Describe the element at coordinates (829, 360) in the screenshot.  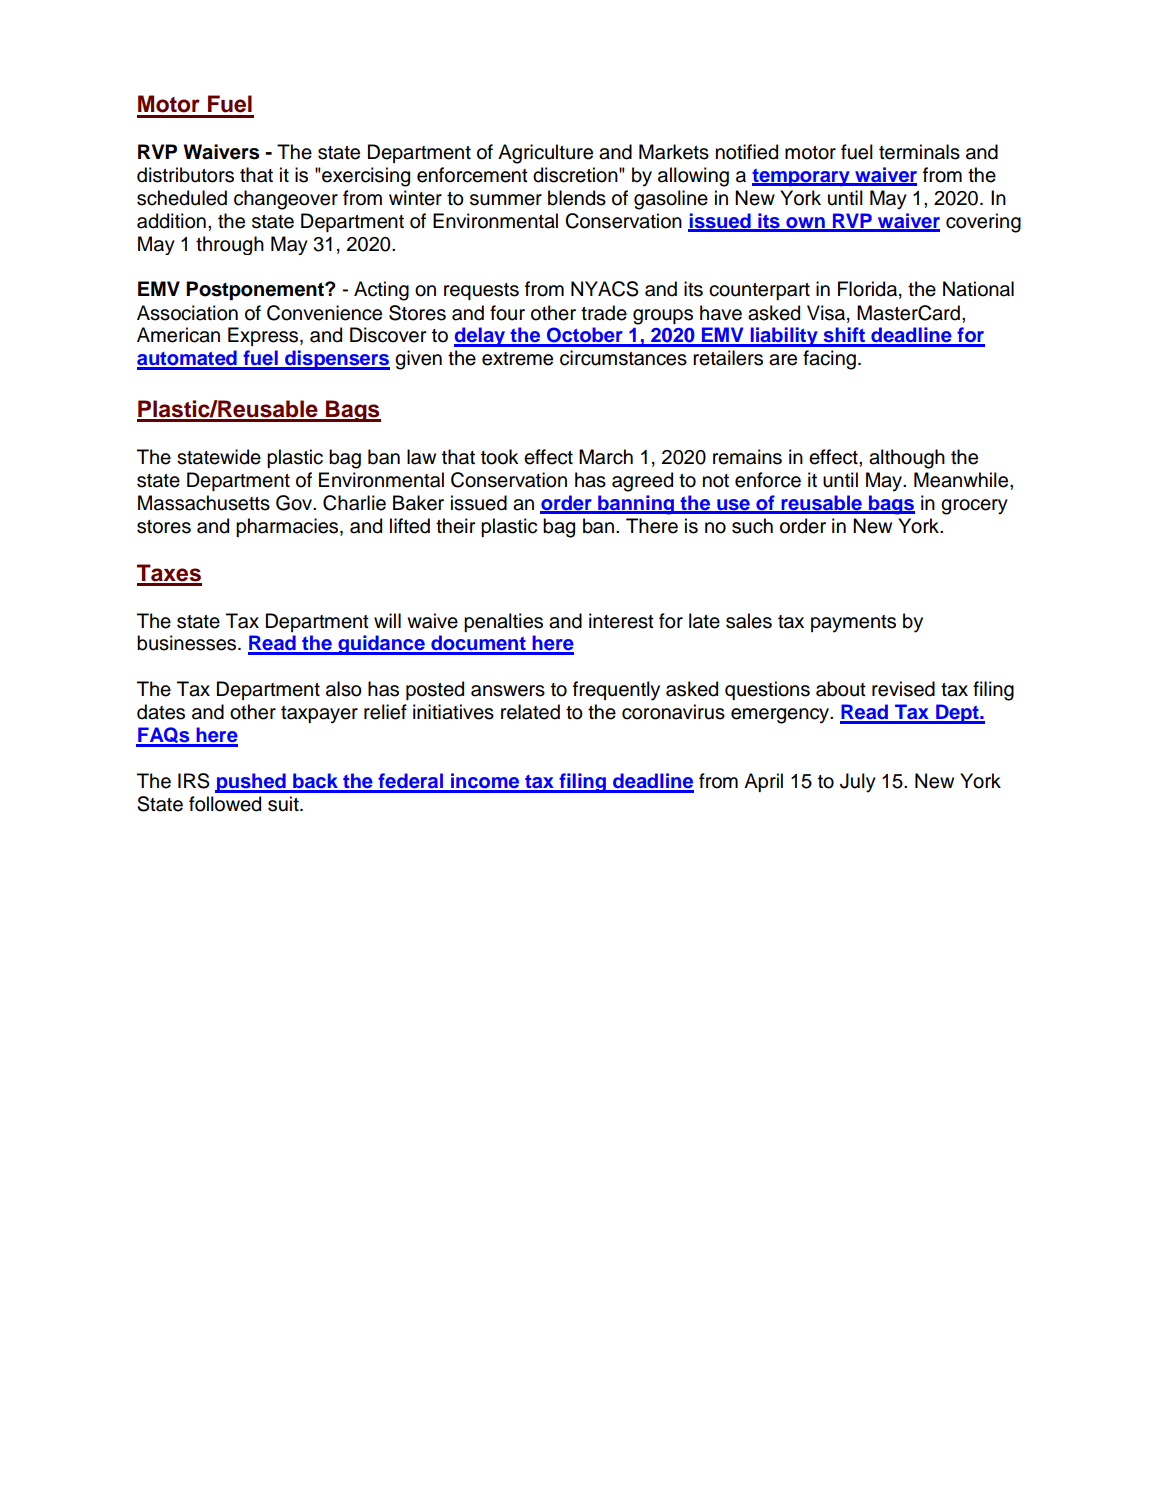
I see `facing` at that location.
